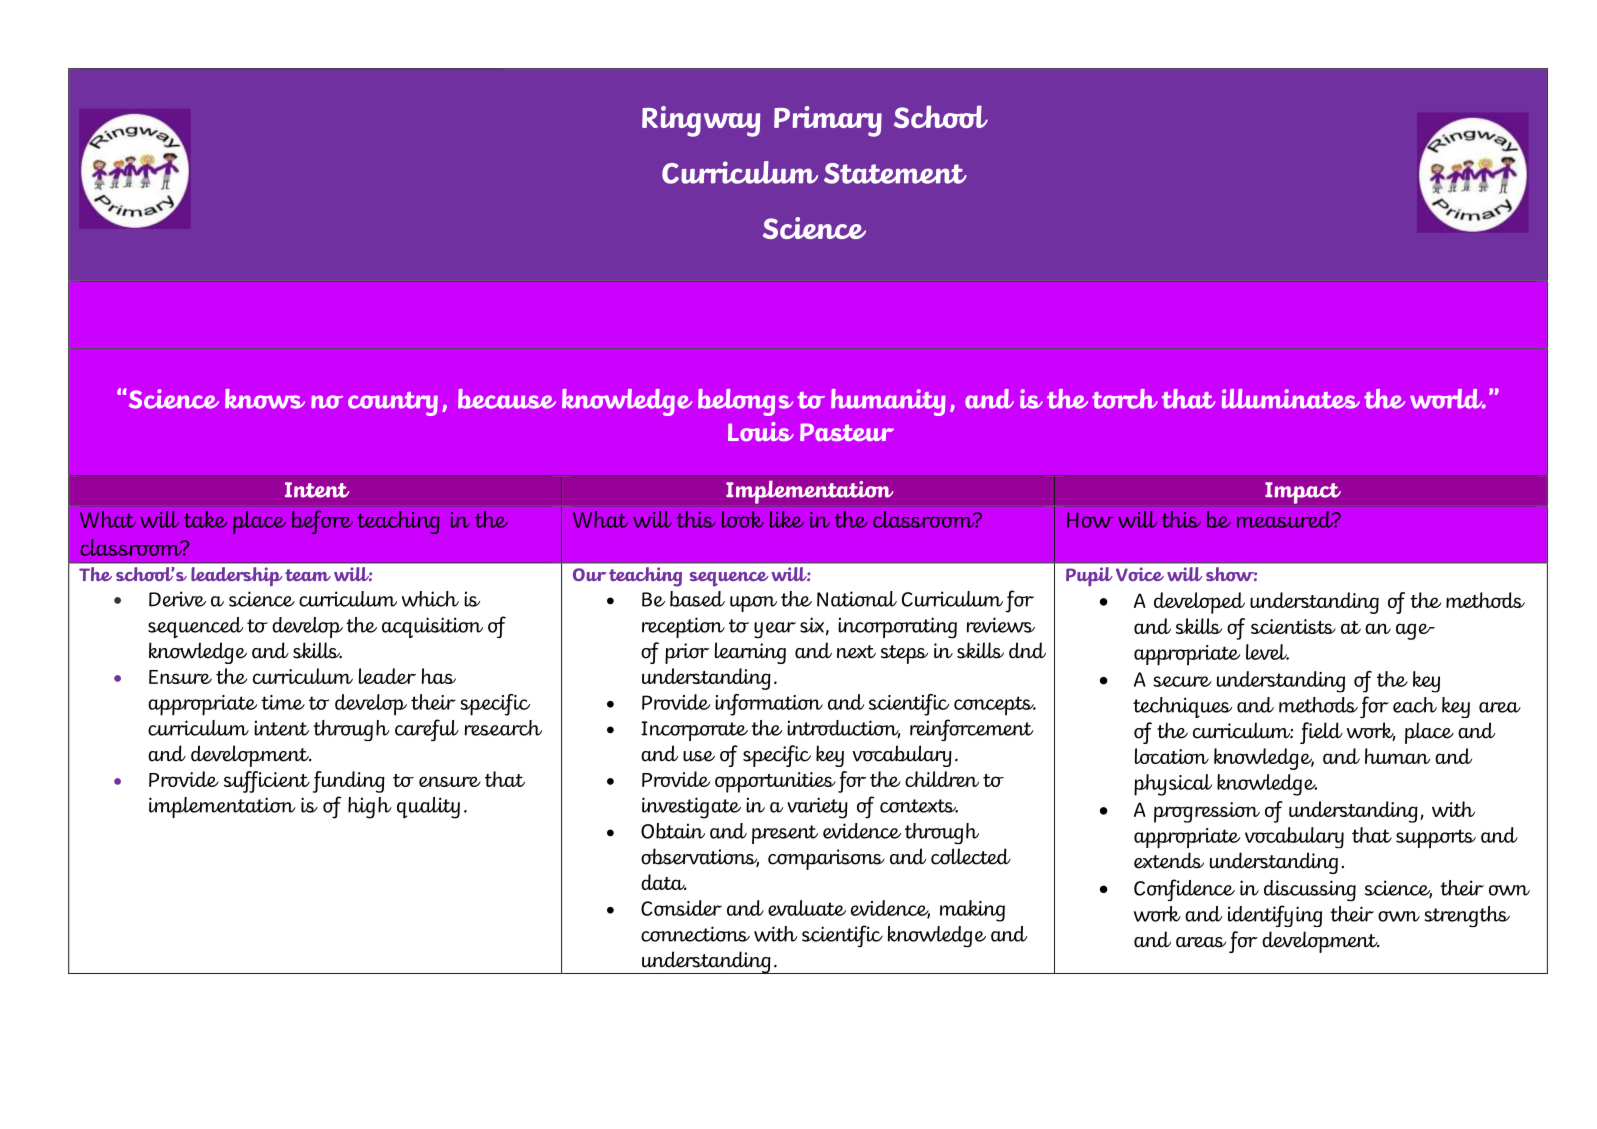  What do you see at coordinates (322, 522) in the screenshot?
I see `before` at bounding box center [322, 522].
